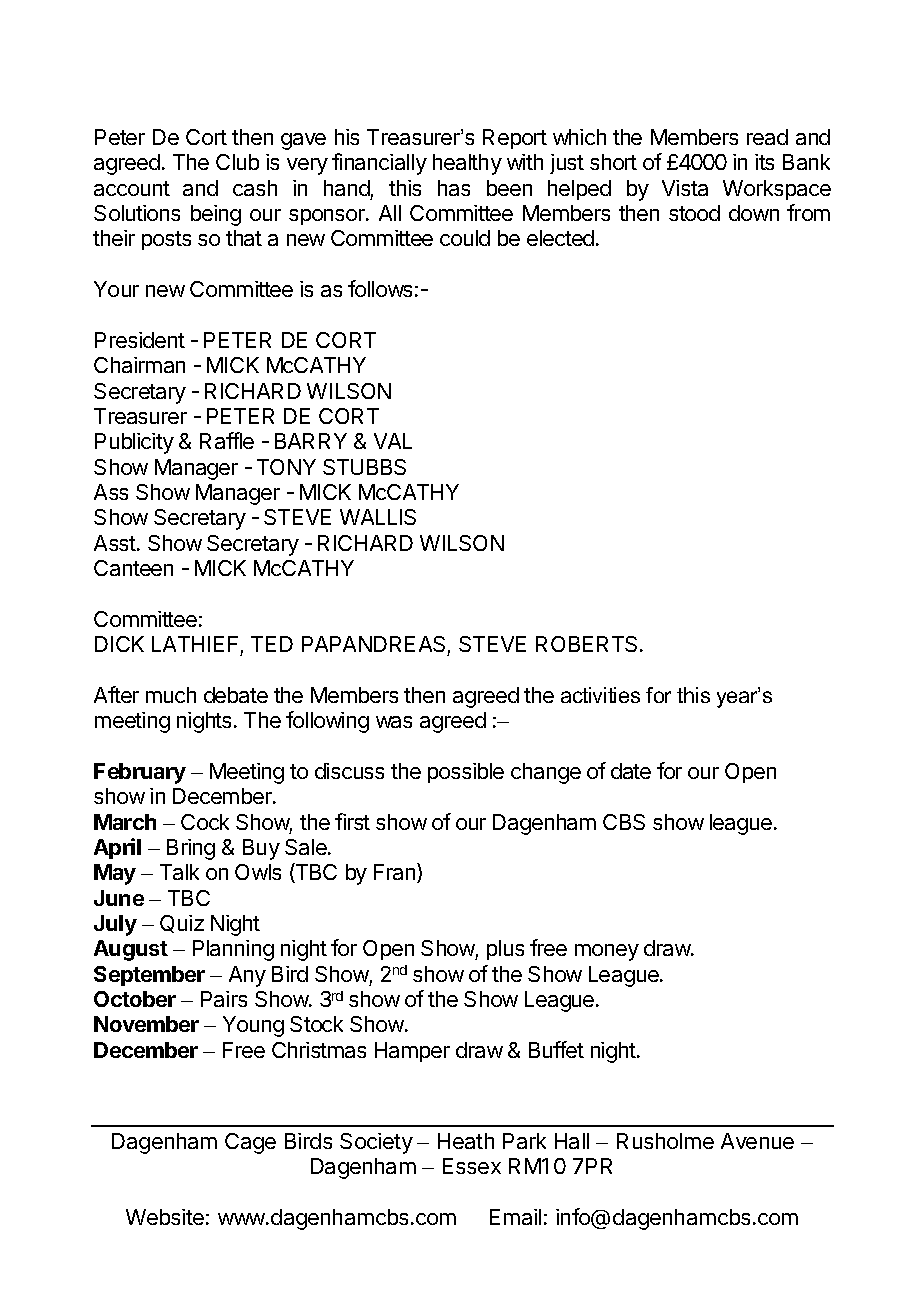 This image has width=924, height=1313. Describe the element at coordinates (165, 1217) in the image. I see `Website` at that location.
